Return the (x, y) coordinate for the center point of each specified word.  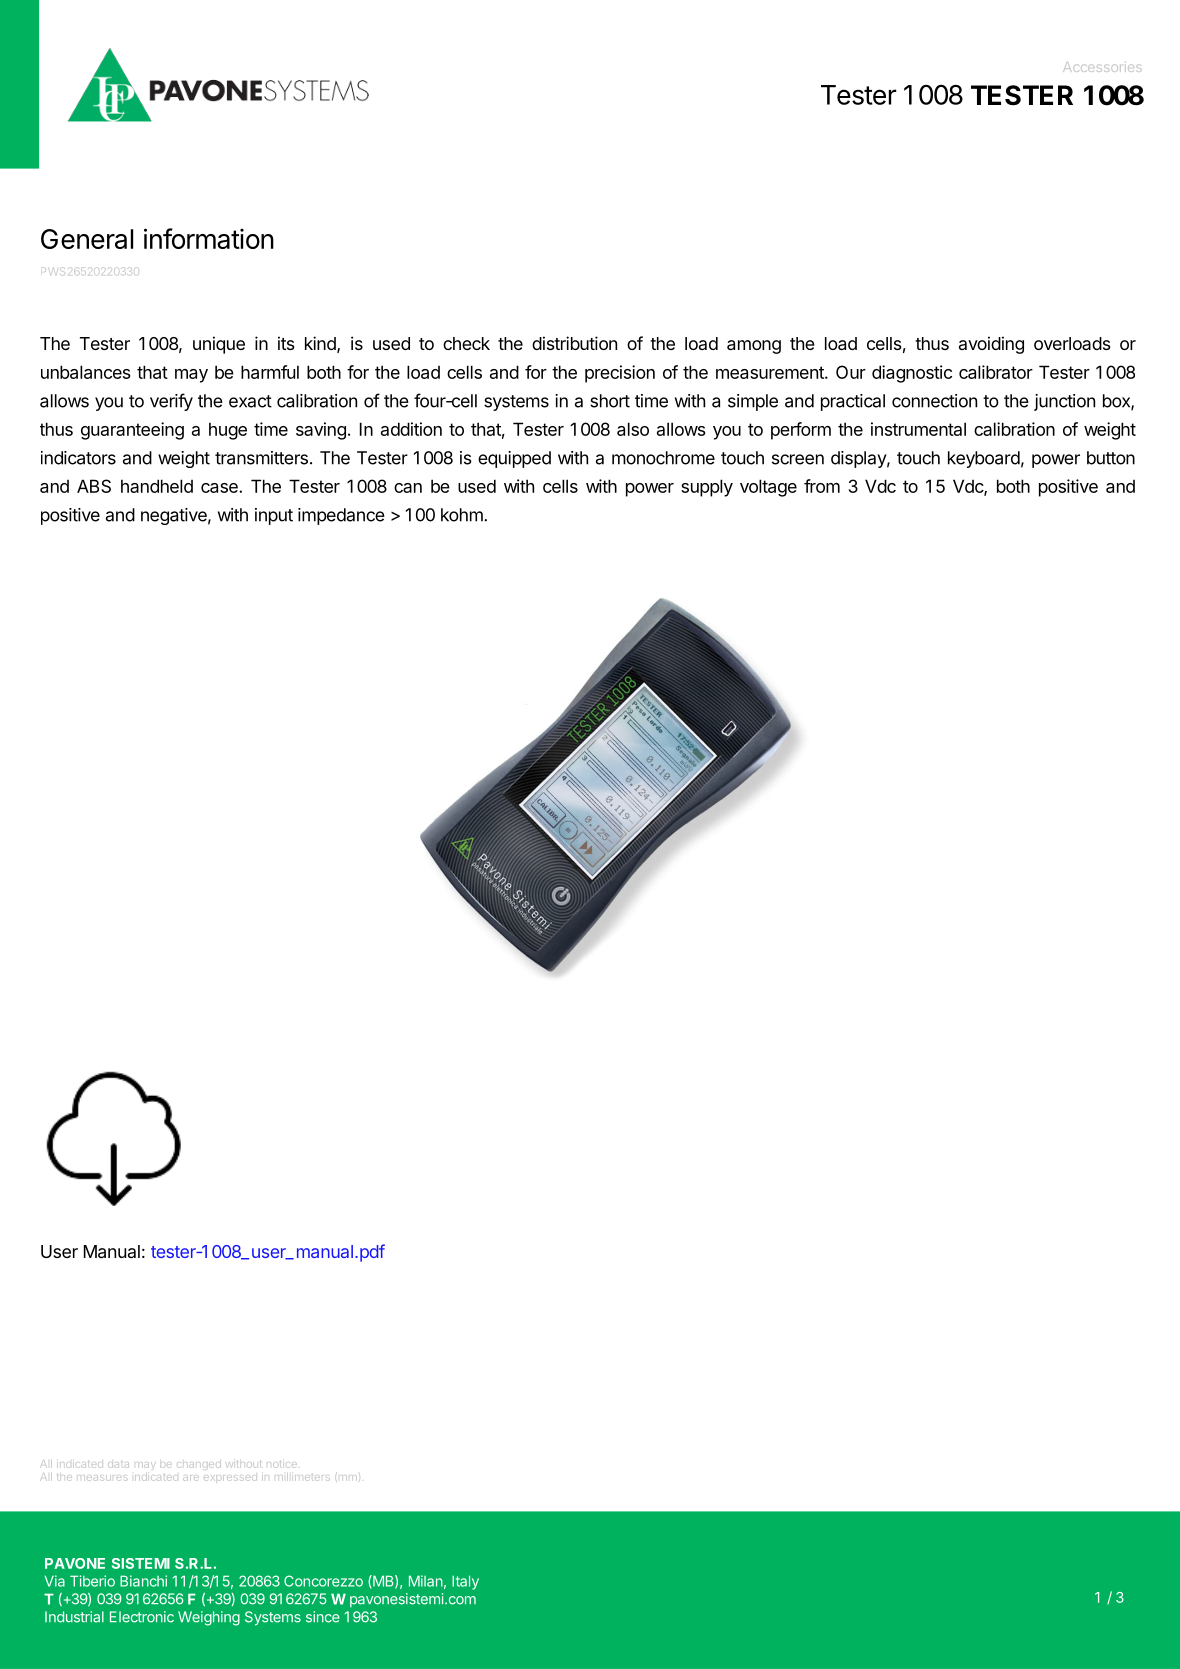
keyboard (984, 459)
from (822, 486)
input (274, 516)
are (191, 1478)
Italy (465, 1582)
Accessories (1102, 67)
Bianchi (143, 1581)
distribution (574, 343)
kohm (463, 515)
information (209, 238)
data (118, 1465)
